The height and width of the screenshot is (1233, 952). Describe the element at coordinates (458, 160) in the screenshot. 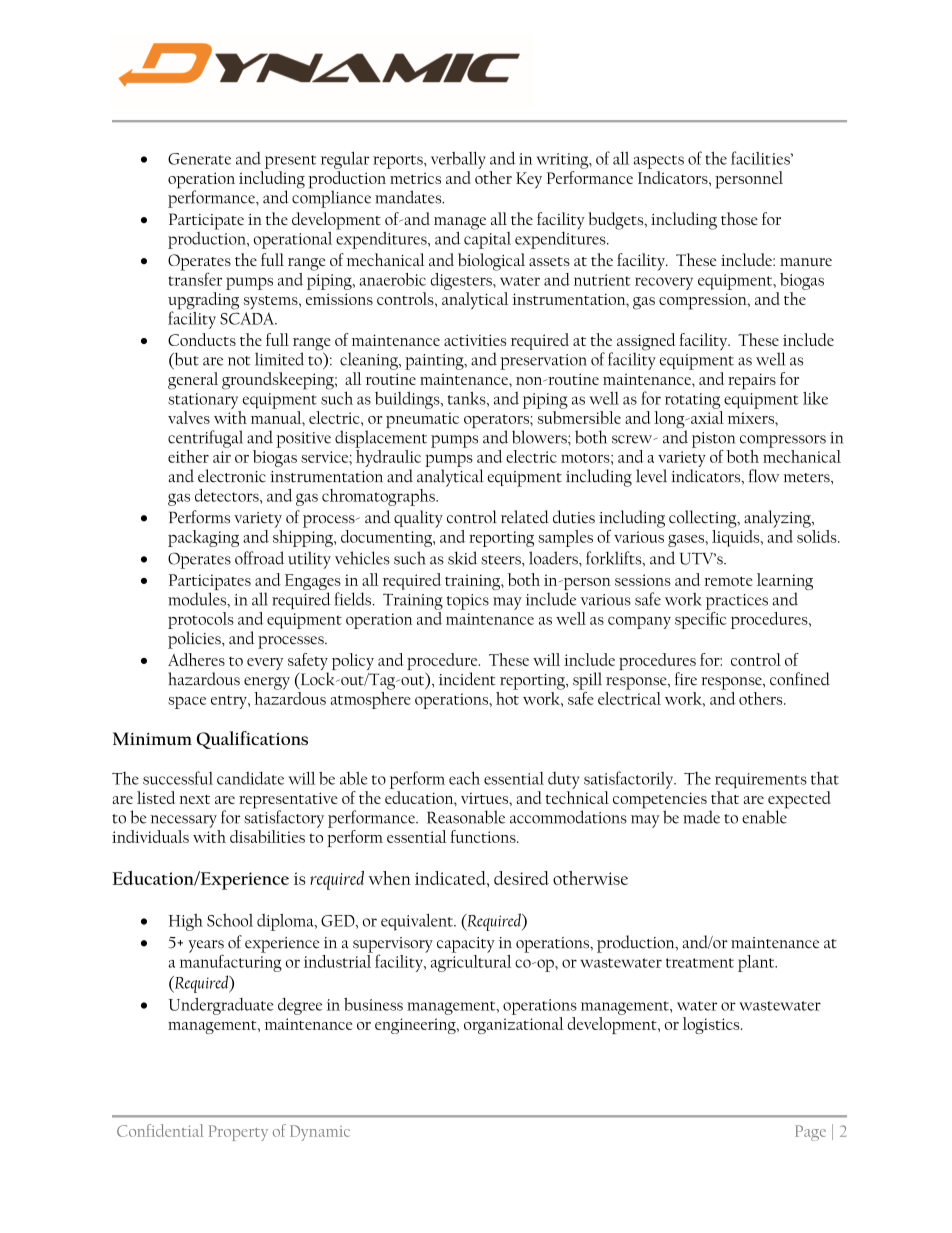

I see `verbally` at that location.
